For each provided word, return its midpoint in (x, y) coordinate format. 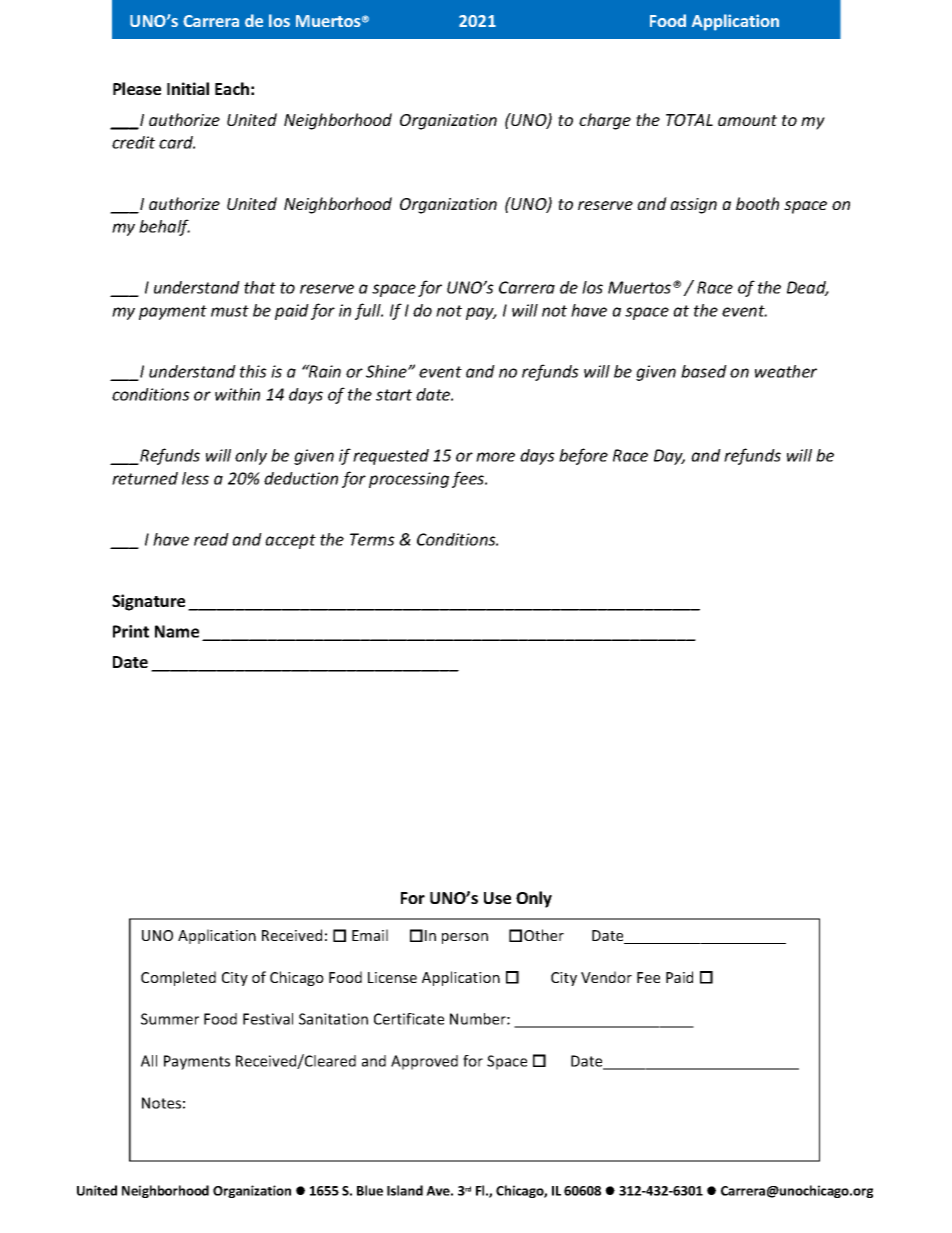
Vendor (606, 977)
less (195, 478)
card (177, 142)
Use (497, 898)
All (149, 1061)
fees (469, 479)
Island (405, 1190)
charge (605, 121)
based (704, 371)
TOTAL (689, 120)
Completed (178, 978)
